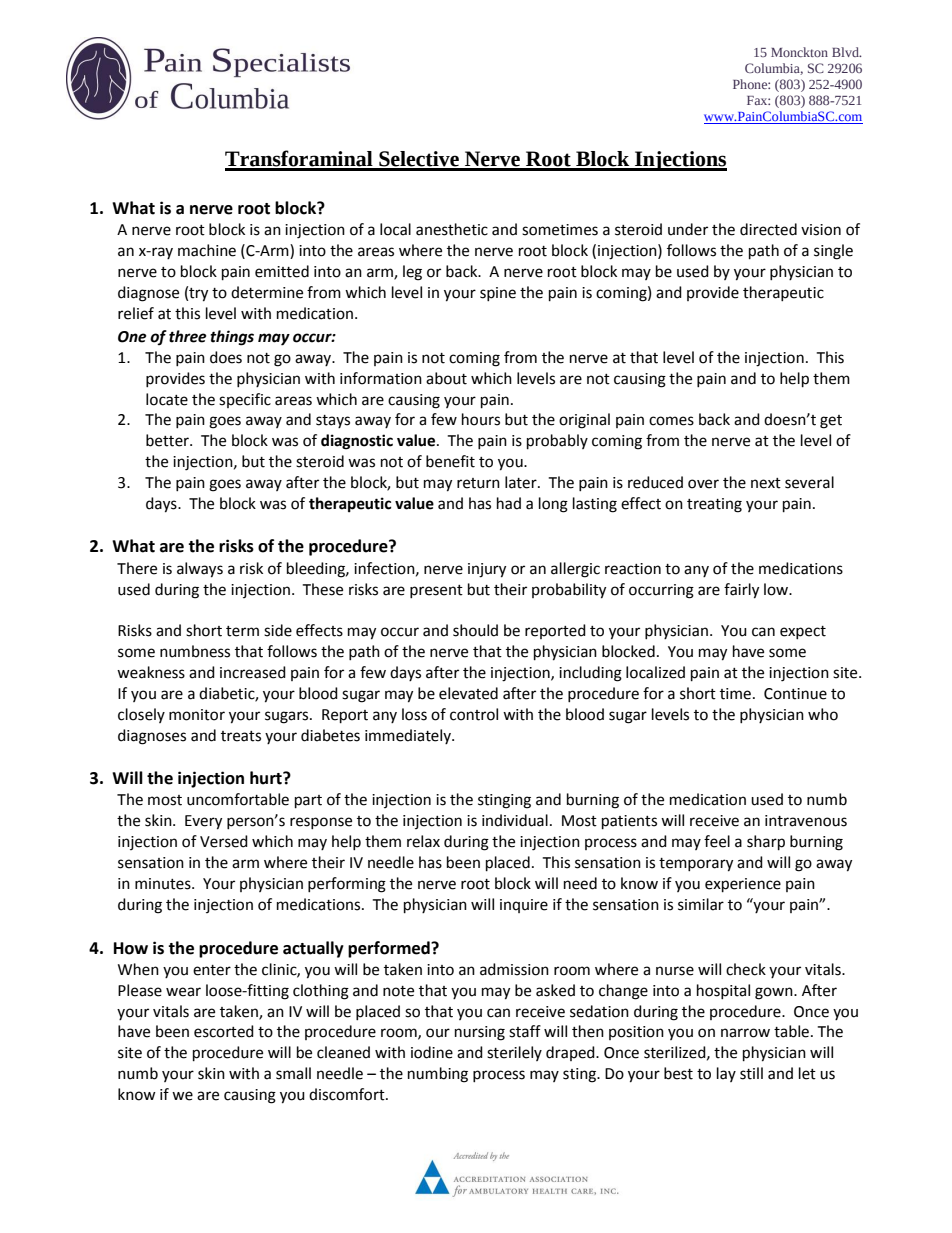 This page has width=952, height=1233. Describe the element at coordinates (487, 570) in the page. I see `injury` at that location.
